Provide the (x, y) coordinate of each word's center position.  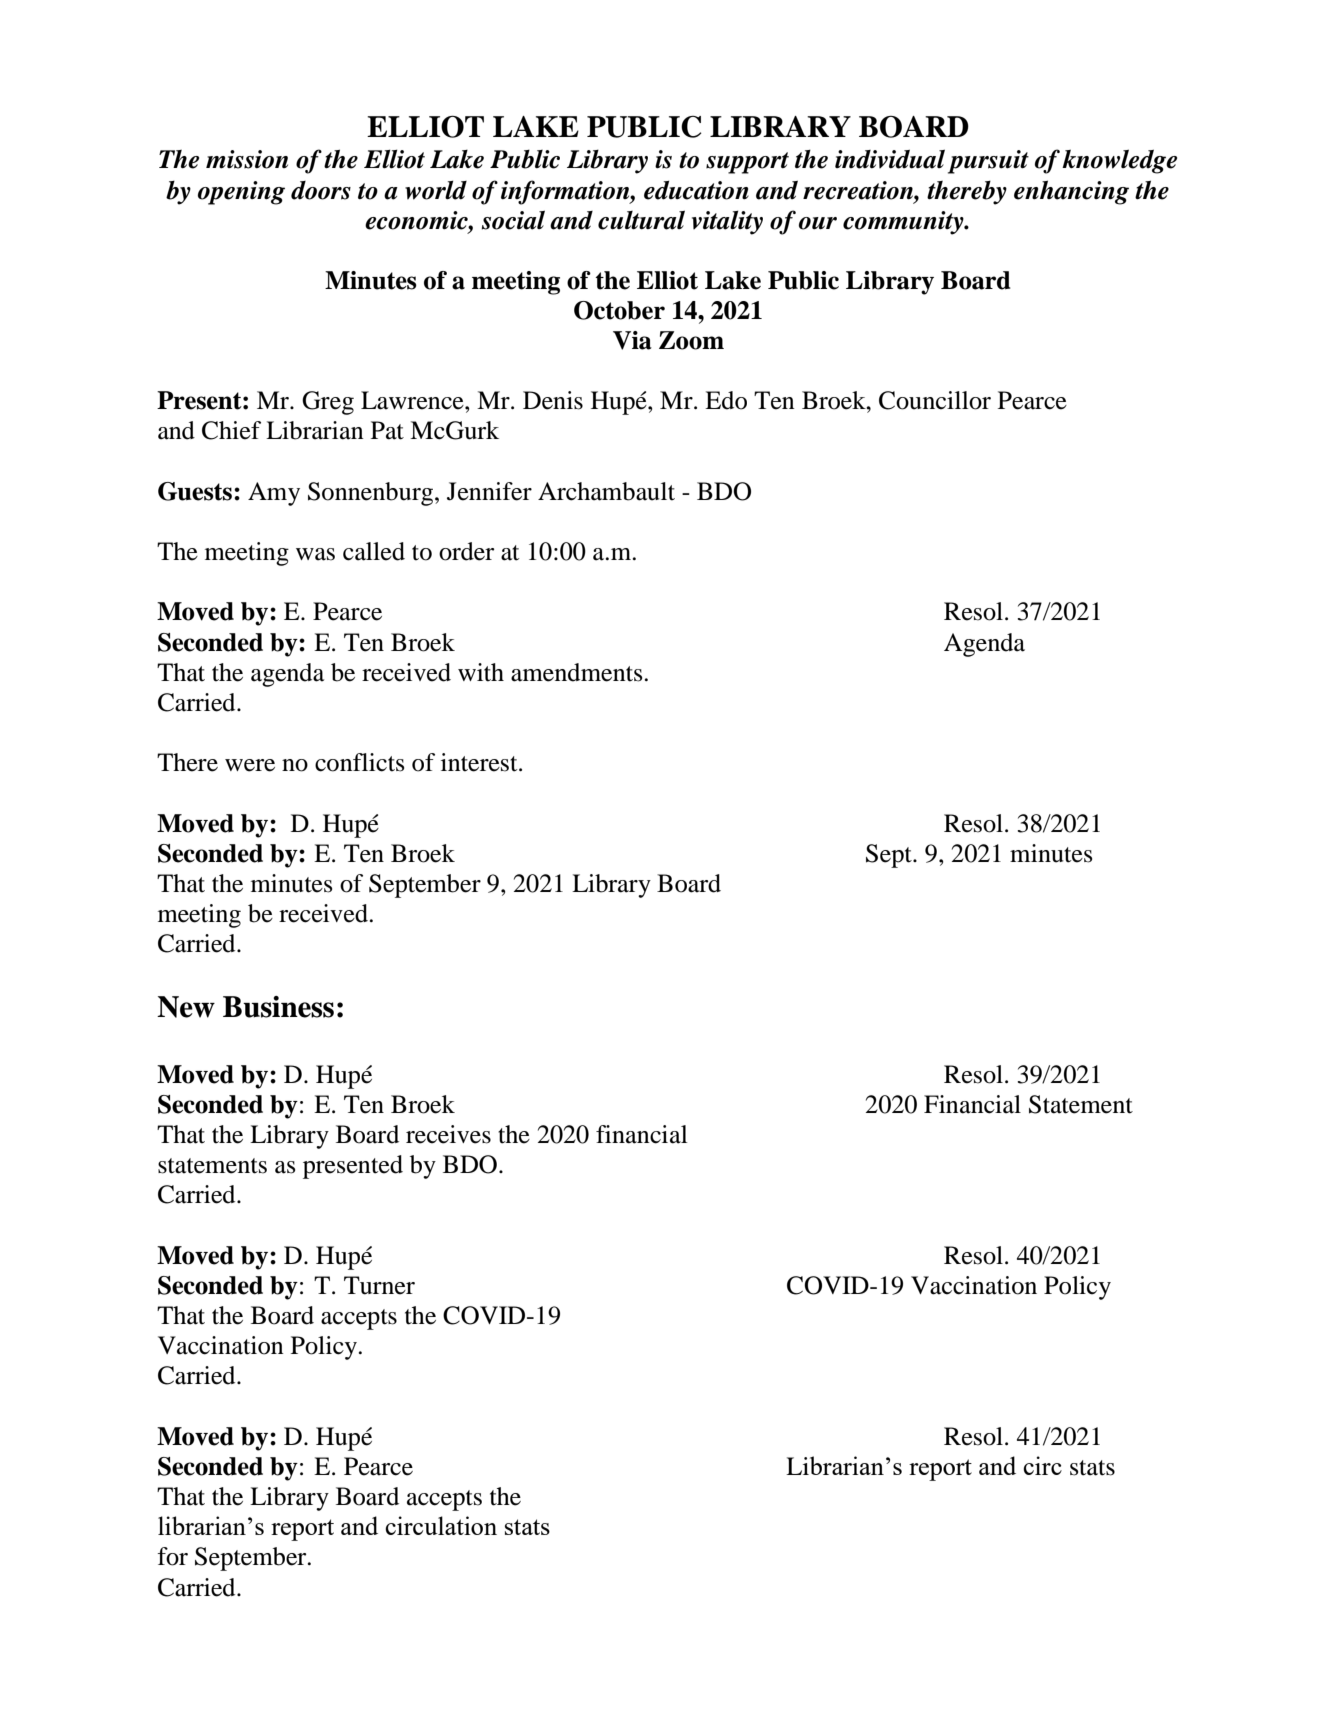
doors (321, 190)
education (696, 190)
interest (480, 762)
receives (448, 1134)
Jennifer (489, 491)
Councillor (935, 400)
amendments (578, 672)
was (315, 554)
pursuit (988, 162)
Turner (379, 1285)
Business (278, 1007)
